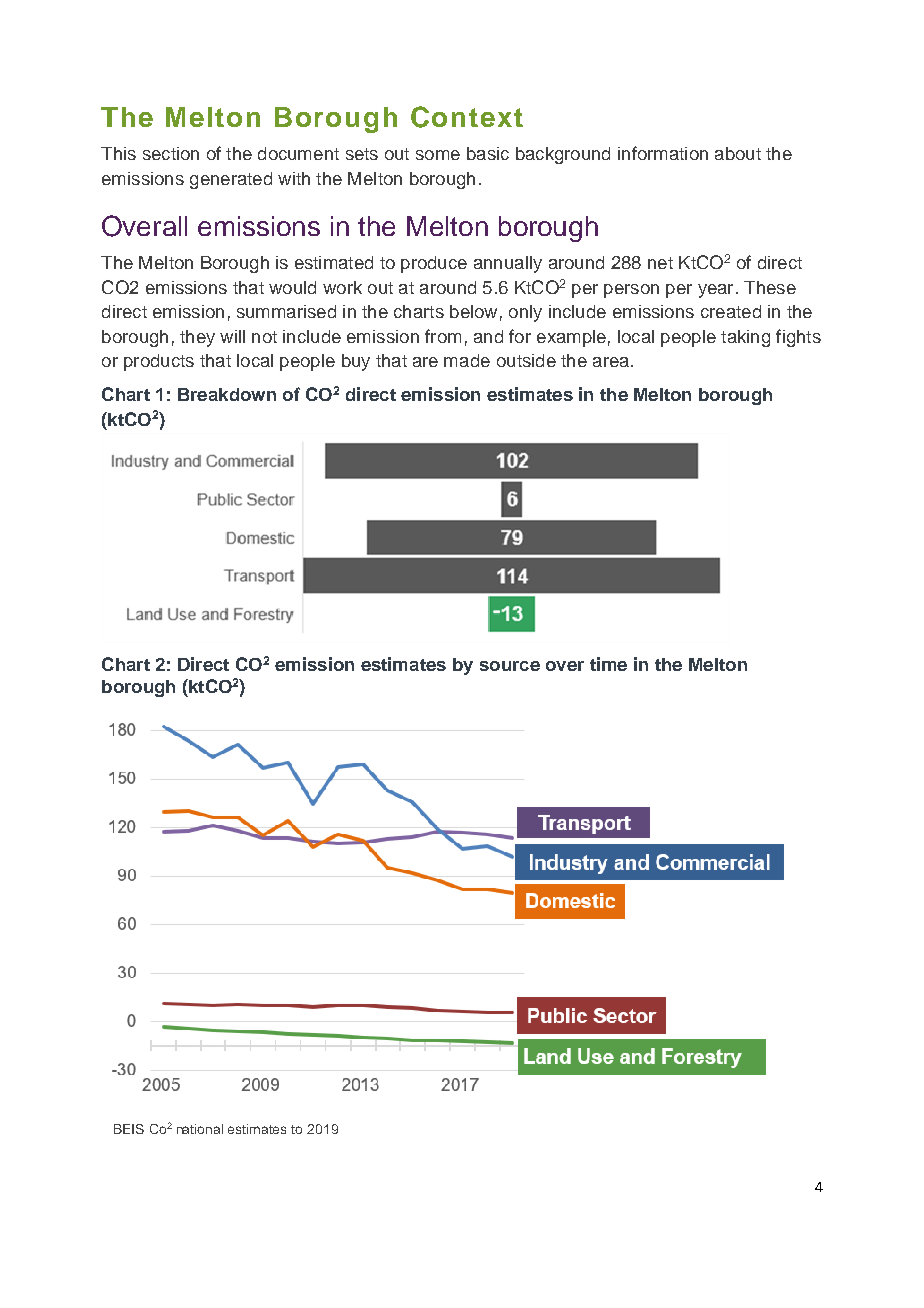  What do you see at coordinates (159, 362) in the screenshot?
I see `products` at bounding box center [159, 362].
